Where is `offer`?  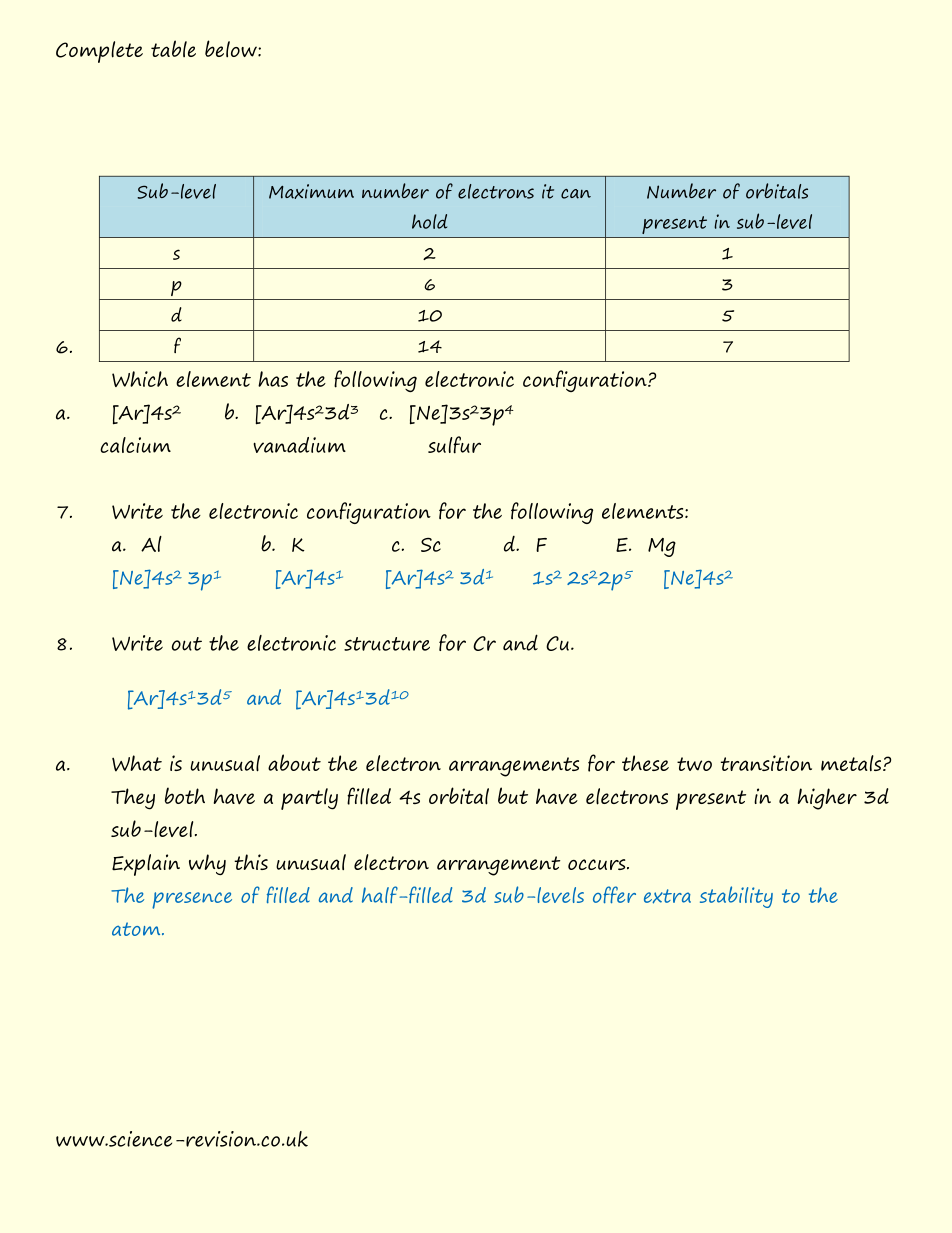
offer is located at coordinates (614, 895).
